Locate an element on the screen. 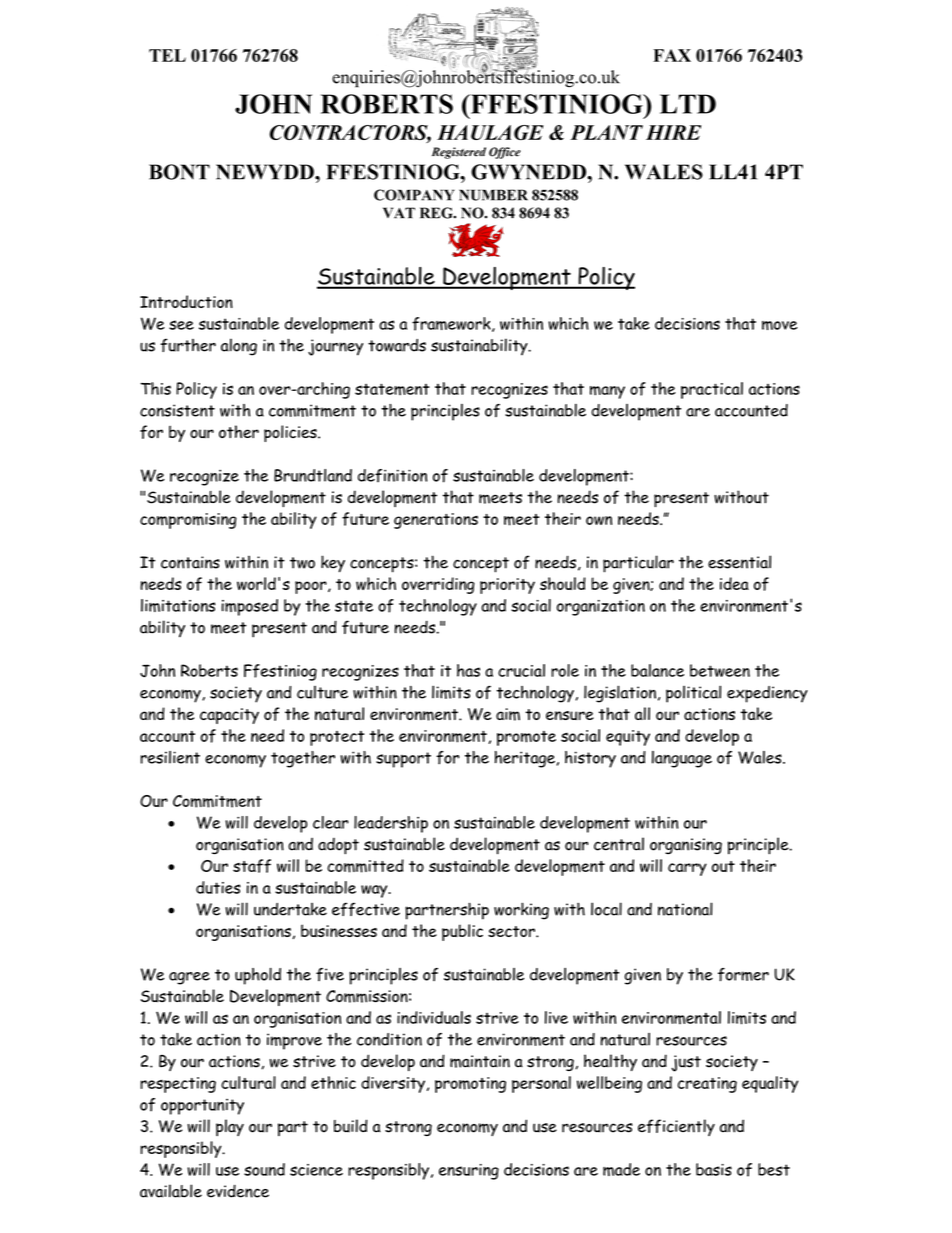 The image size is (952, 1233). public is located at coordinates (462, 932).
